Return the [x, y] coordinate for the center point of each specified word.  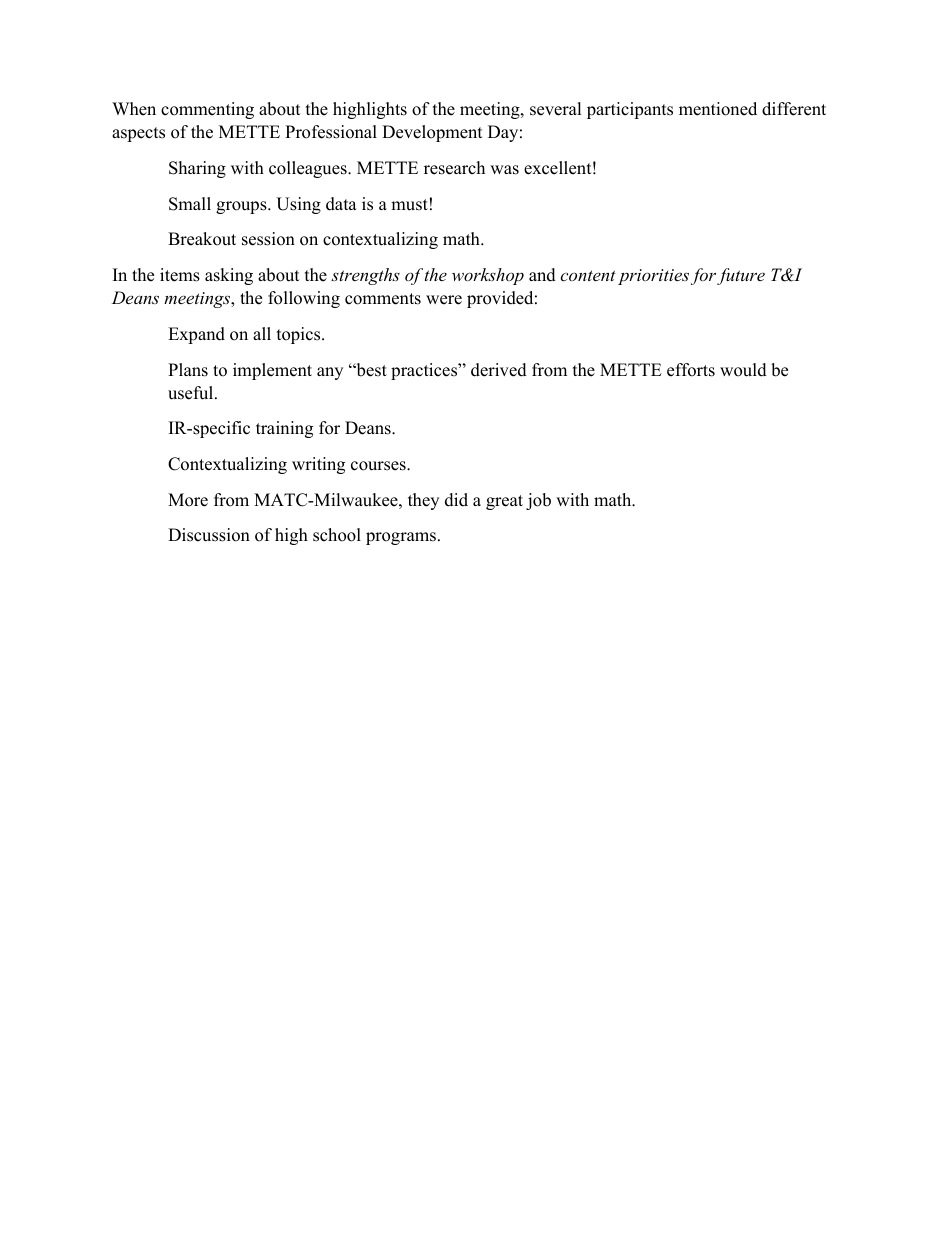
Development [432, 133]
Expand [196, 335]
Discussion [209, 535]
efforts [691, 370]
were [444, 300]
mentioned [718, 109]
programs [401, 538]
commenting [207, 110]
